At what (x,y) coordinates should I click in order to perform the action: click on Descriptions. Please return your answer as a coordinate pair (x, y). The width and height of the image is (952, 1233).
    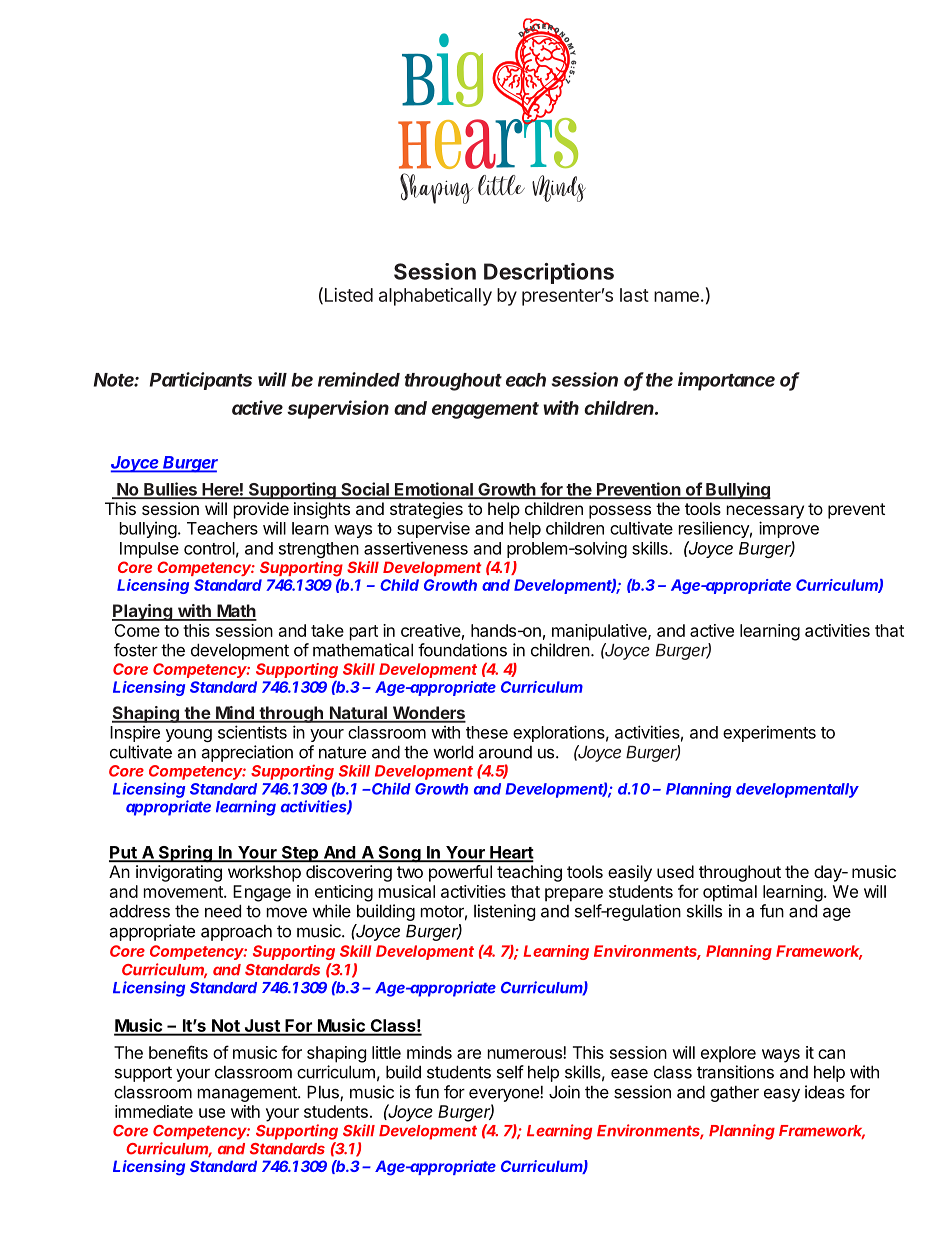
    Looking at the image, I should click on (549, 273).
